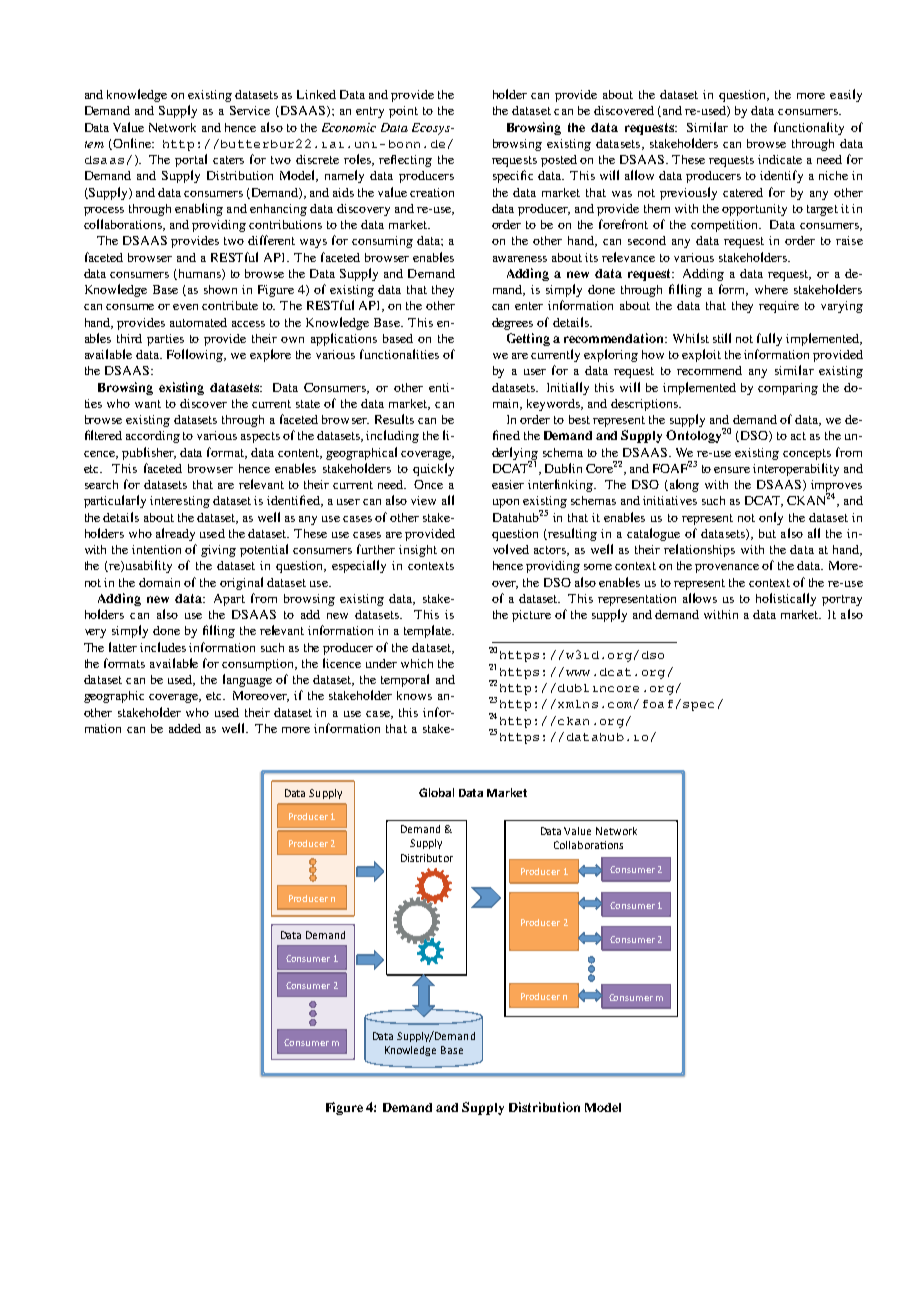 This screenshot has width=924, height=1308. I want to click on holistically, so click(786, 599).
